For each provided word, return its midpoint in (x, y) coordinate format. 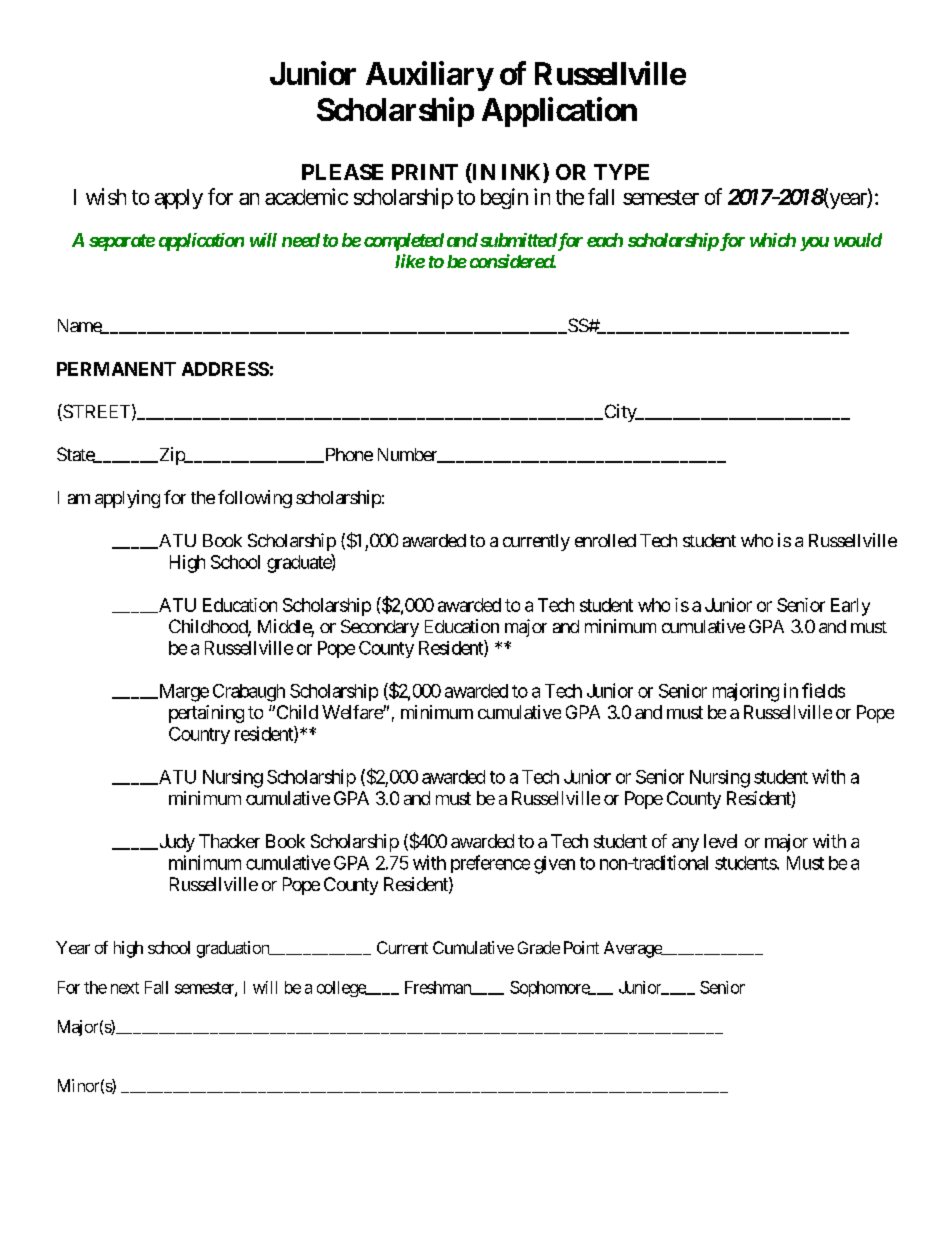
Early (850, 607)
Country (199, 735)
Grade (539, 947)
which (773, 240)
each (605, 240)
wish (106, 196)
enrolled (605, 540)
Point (581, 947)
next (125, 988)
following (255, 499)
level (720, 841)
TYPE (621, 172)
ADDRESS (225, 369)
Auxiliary (429, 76)
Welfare (353, 712)
